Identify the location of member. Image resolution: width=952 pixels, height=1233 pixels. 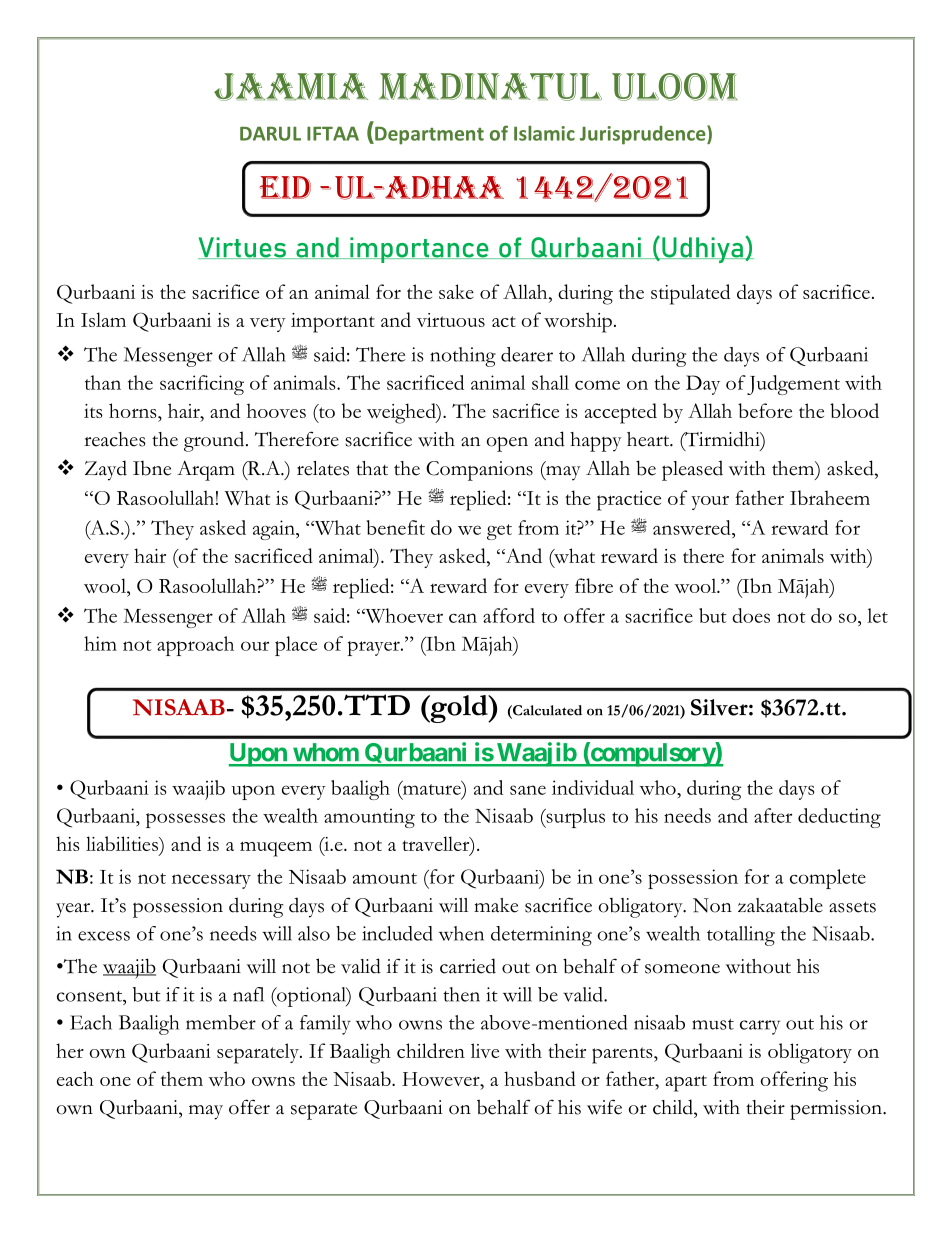
(221, 1022).
